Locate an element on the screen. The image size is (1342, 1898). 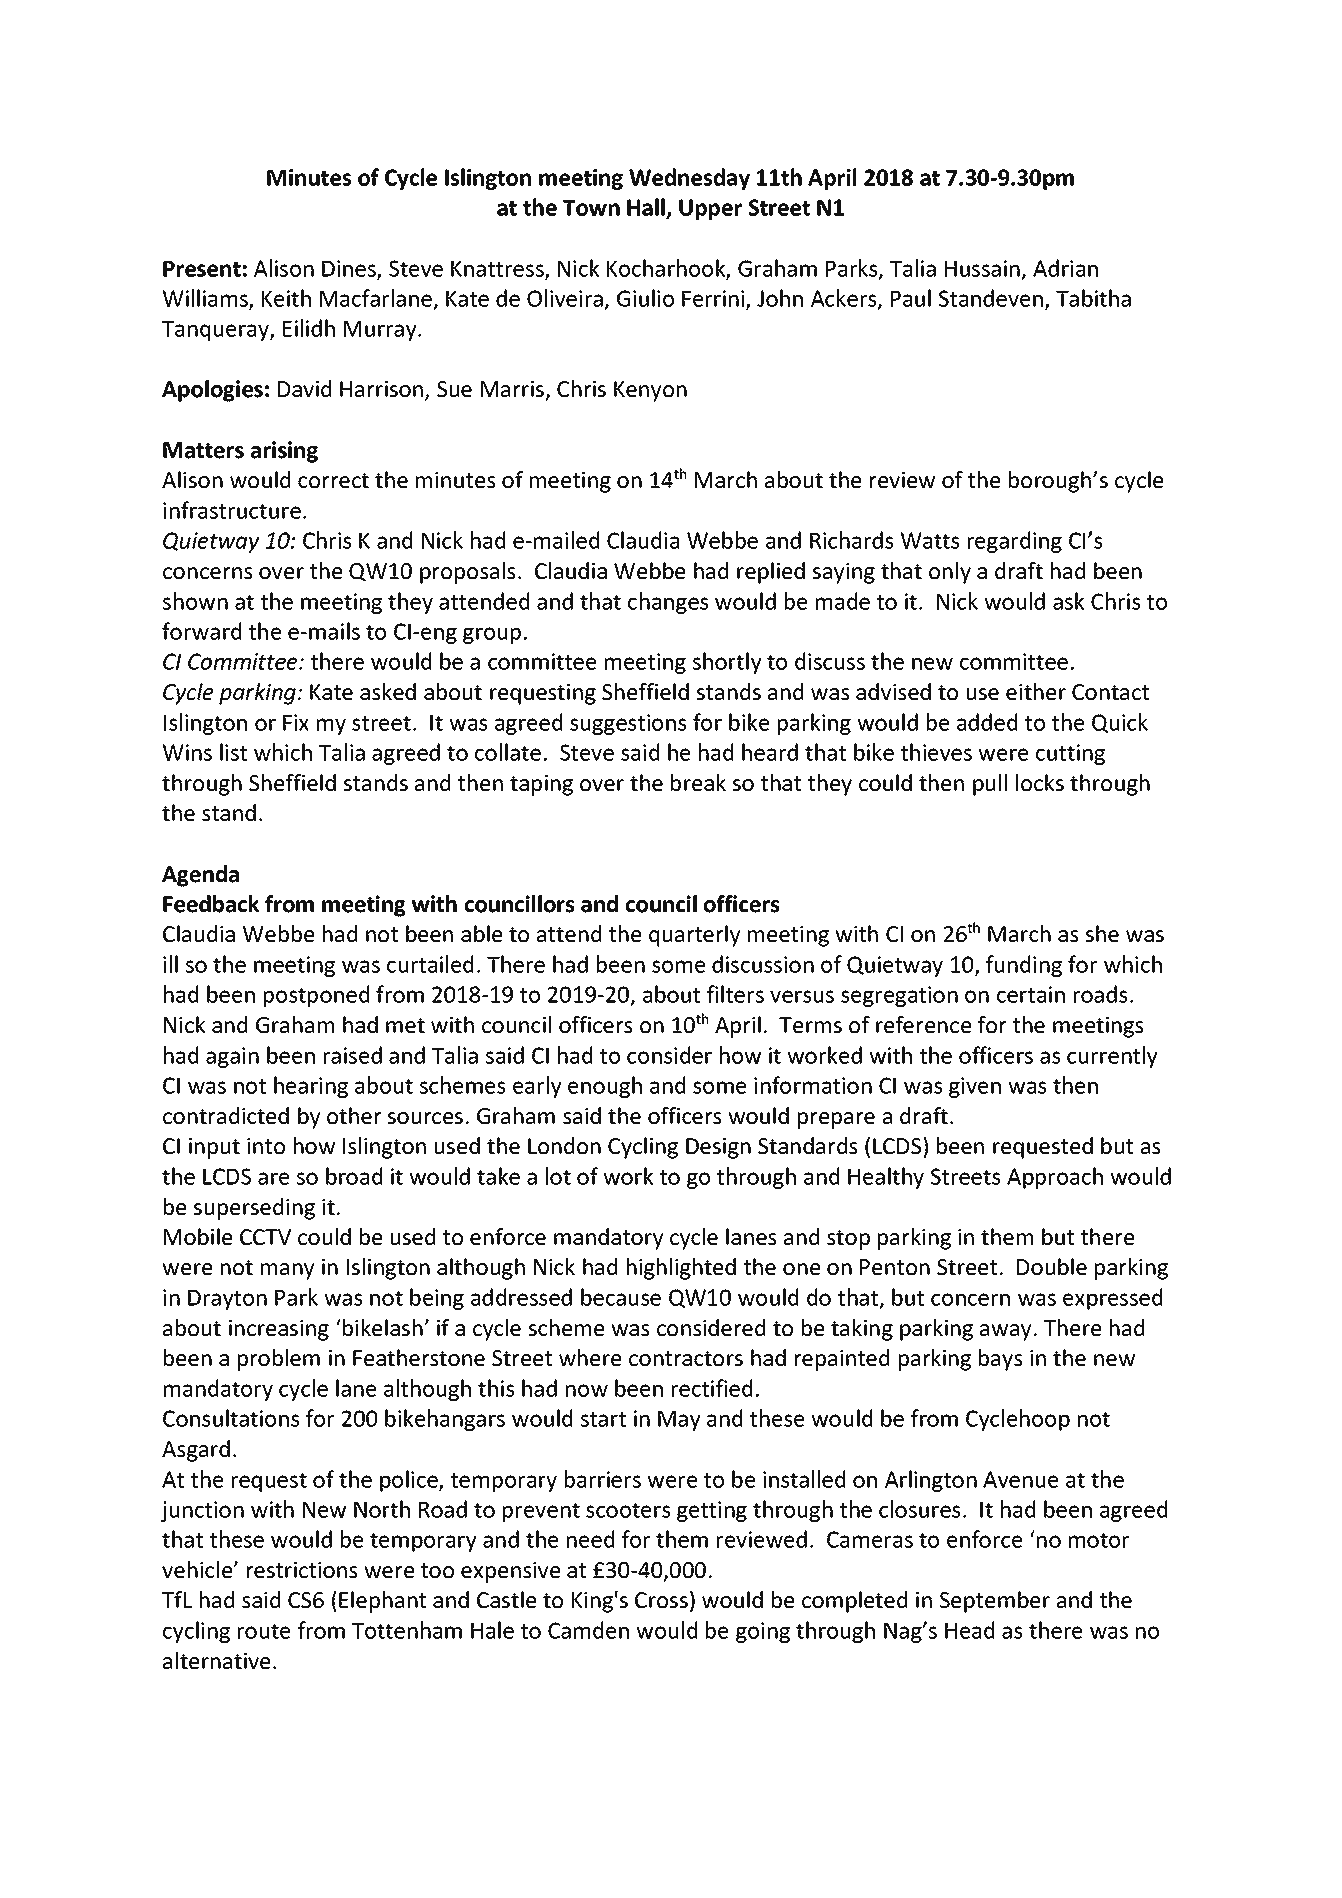
route is located at coordinates (264, 1631).
